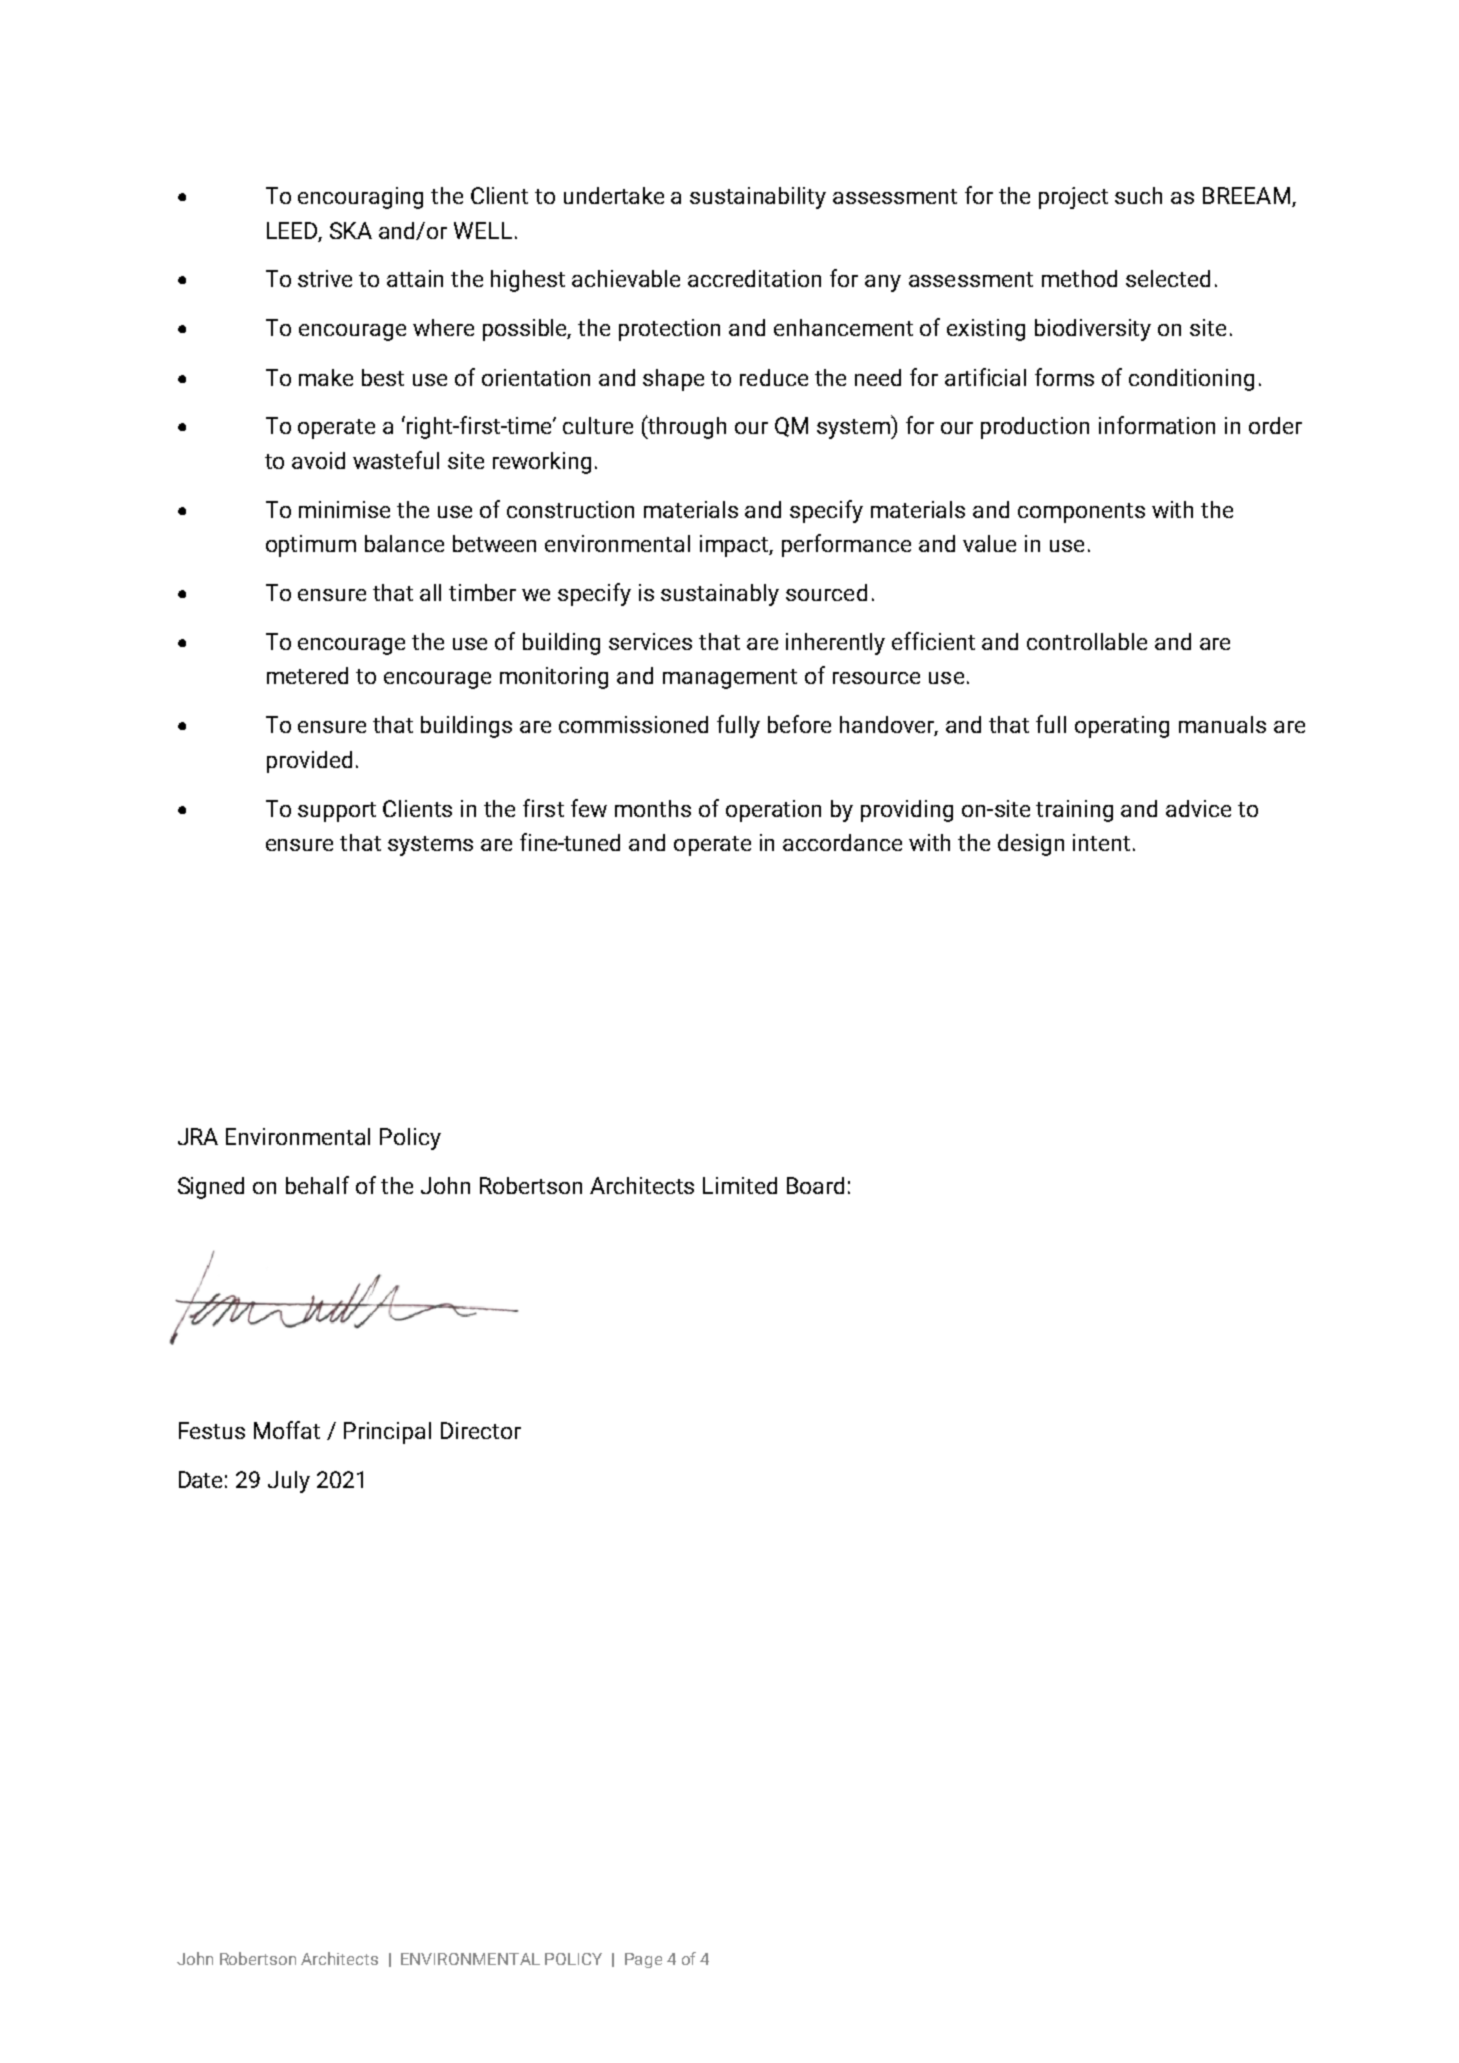  What do you see at coordinates (643, 1960) in the image?
I see `Page` at bounding box center [643, 1960].
